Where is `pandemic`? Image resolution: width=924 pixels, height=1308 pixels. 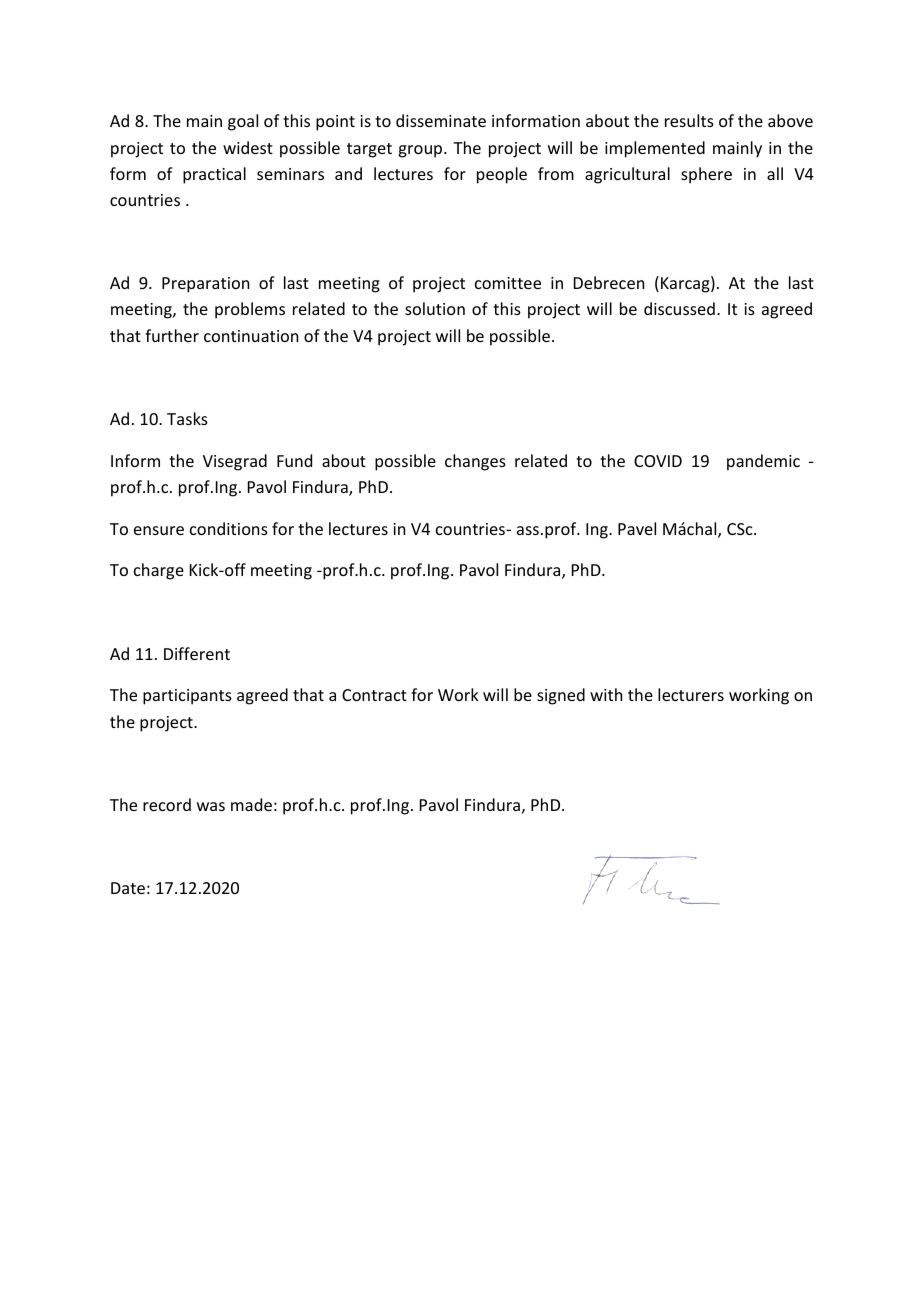
pandemic is located at coordinates (763, 462).
